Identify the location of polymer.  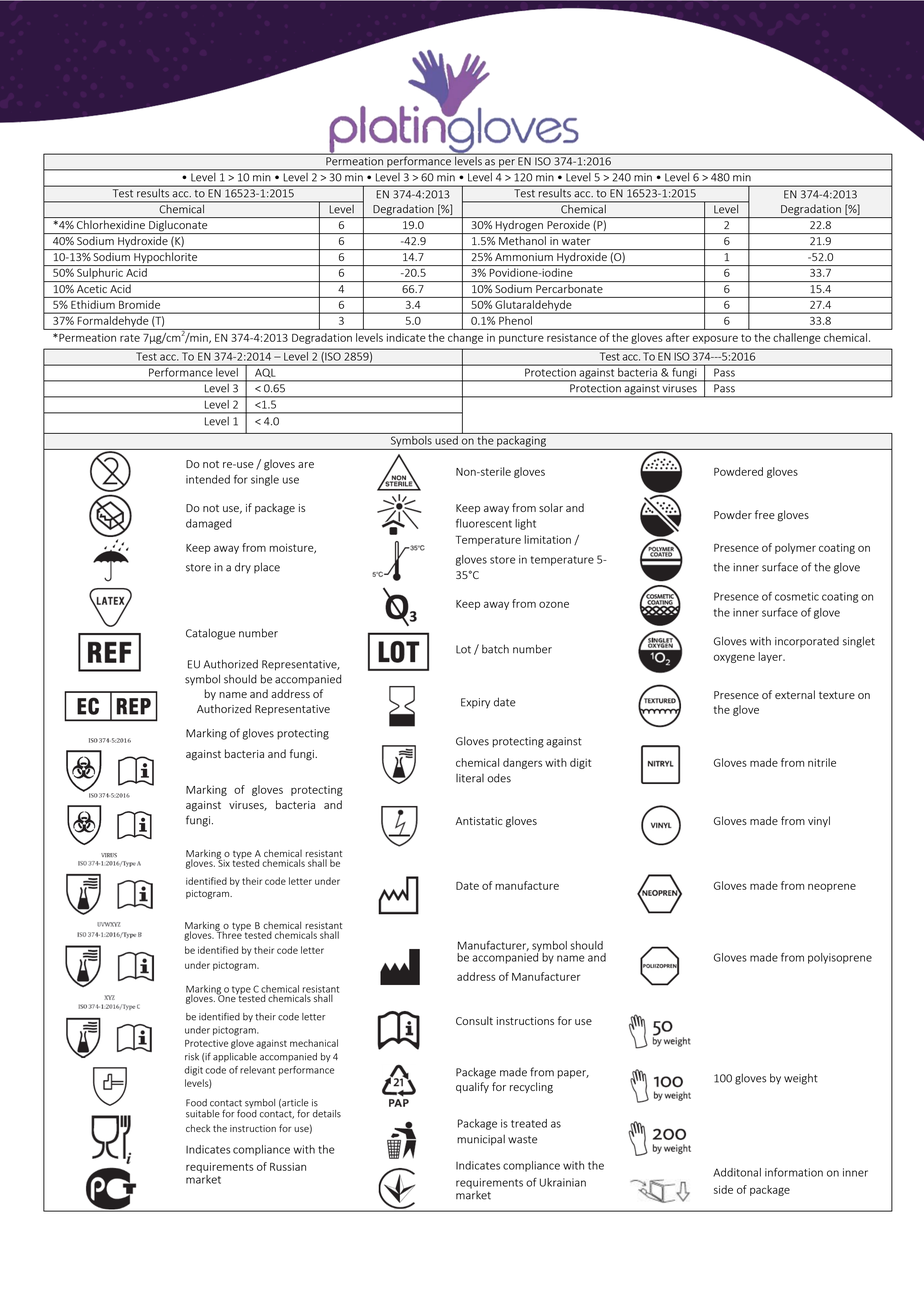
(795, 548).
